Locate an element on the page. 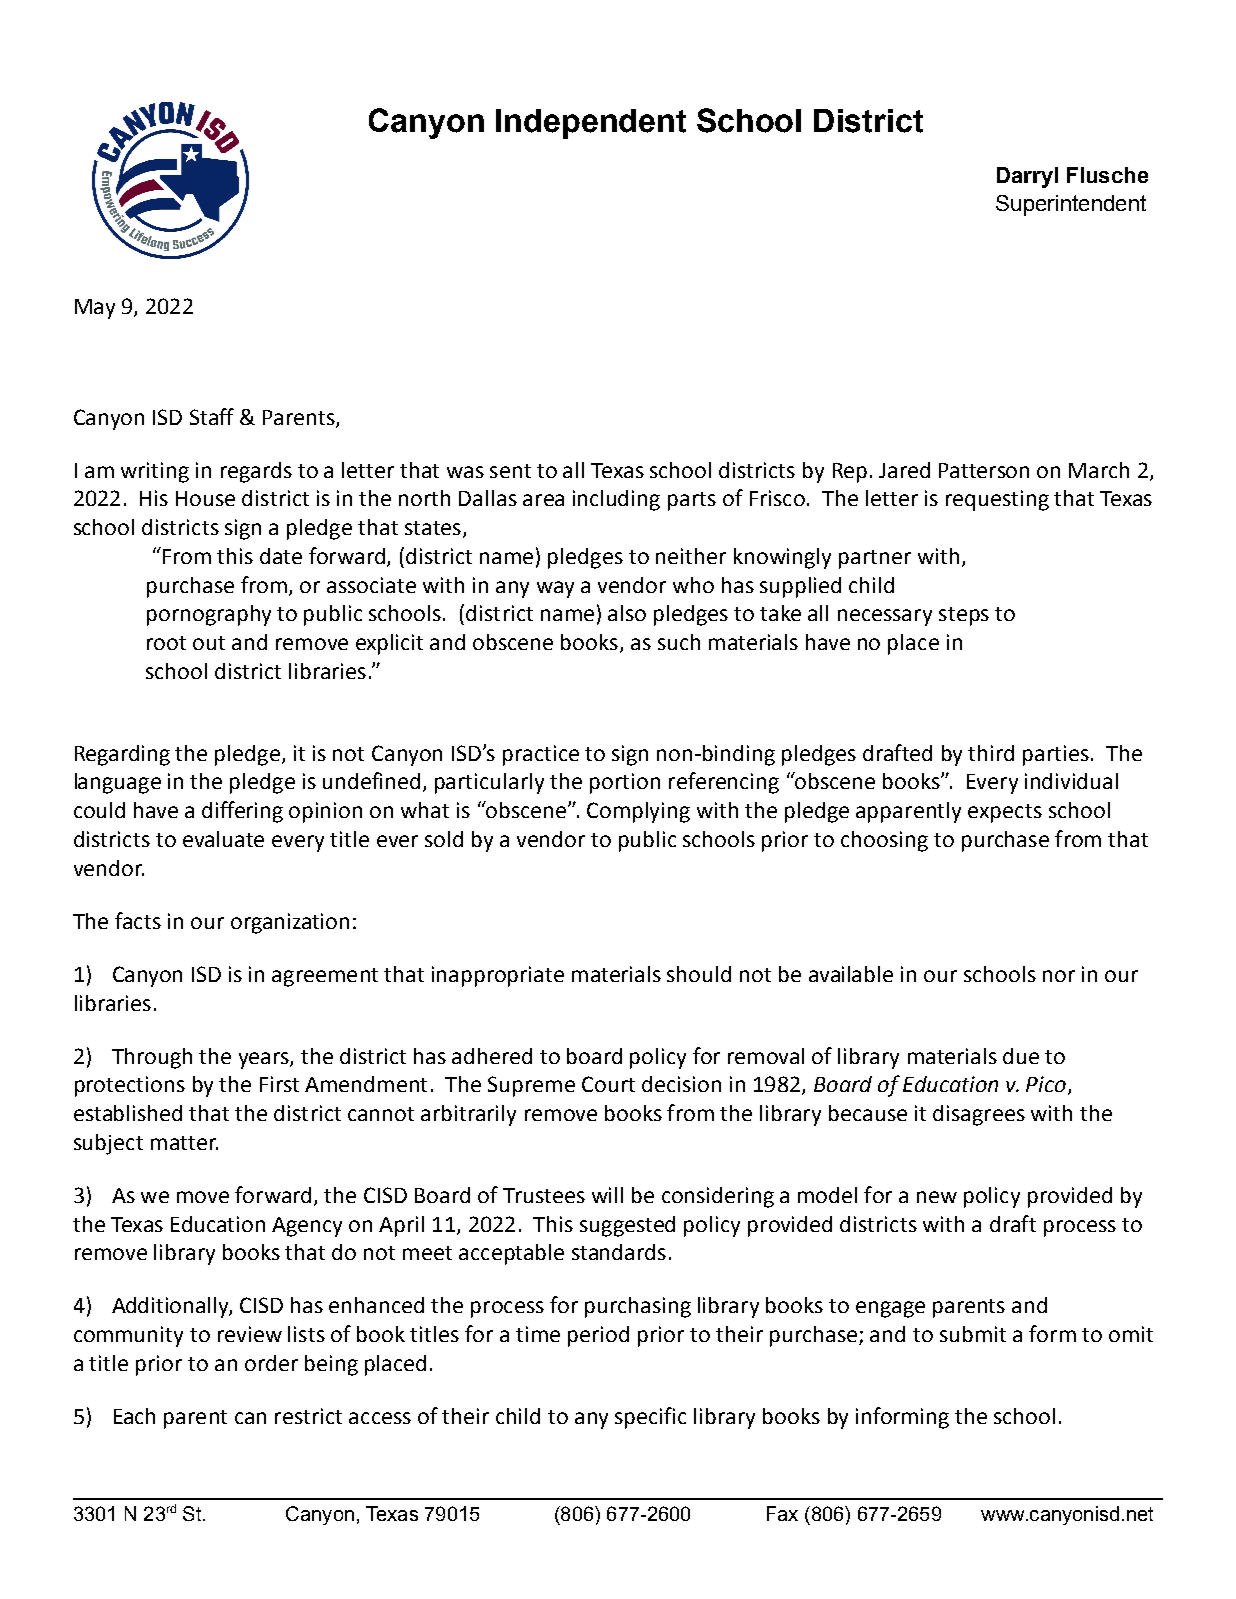 This document has height=1599, width=1236. May is located at coordinates (95, 309).
